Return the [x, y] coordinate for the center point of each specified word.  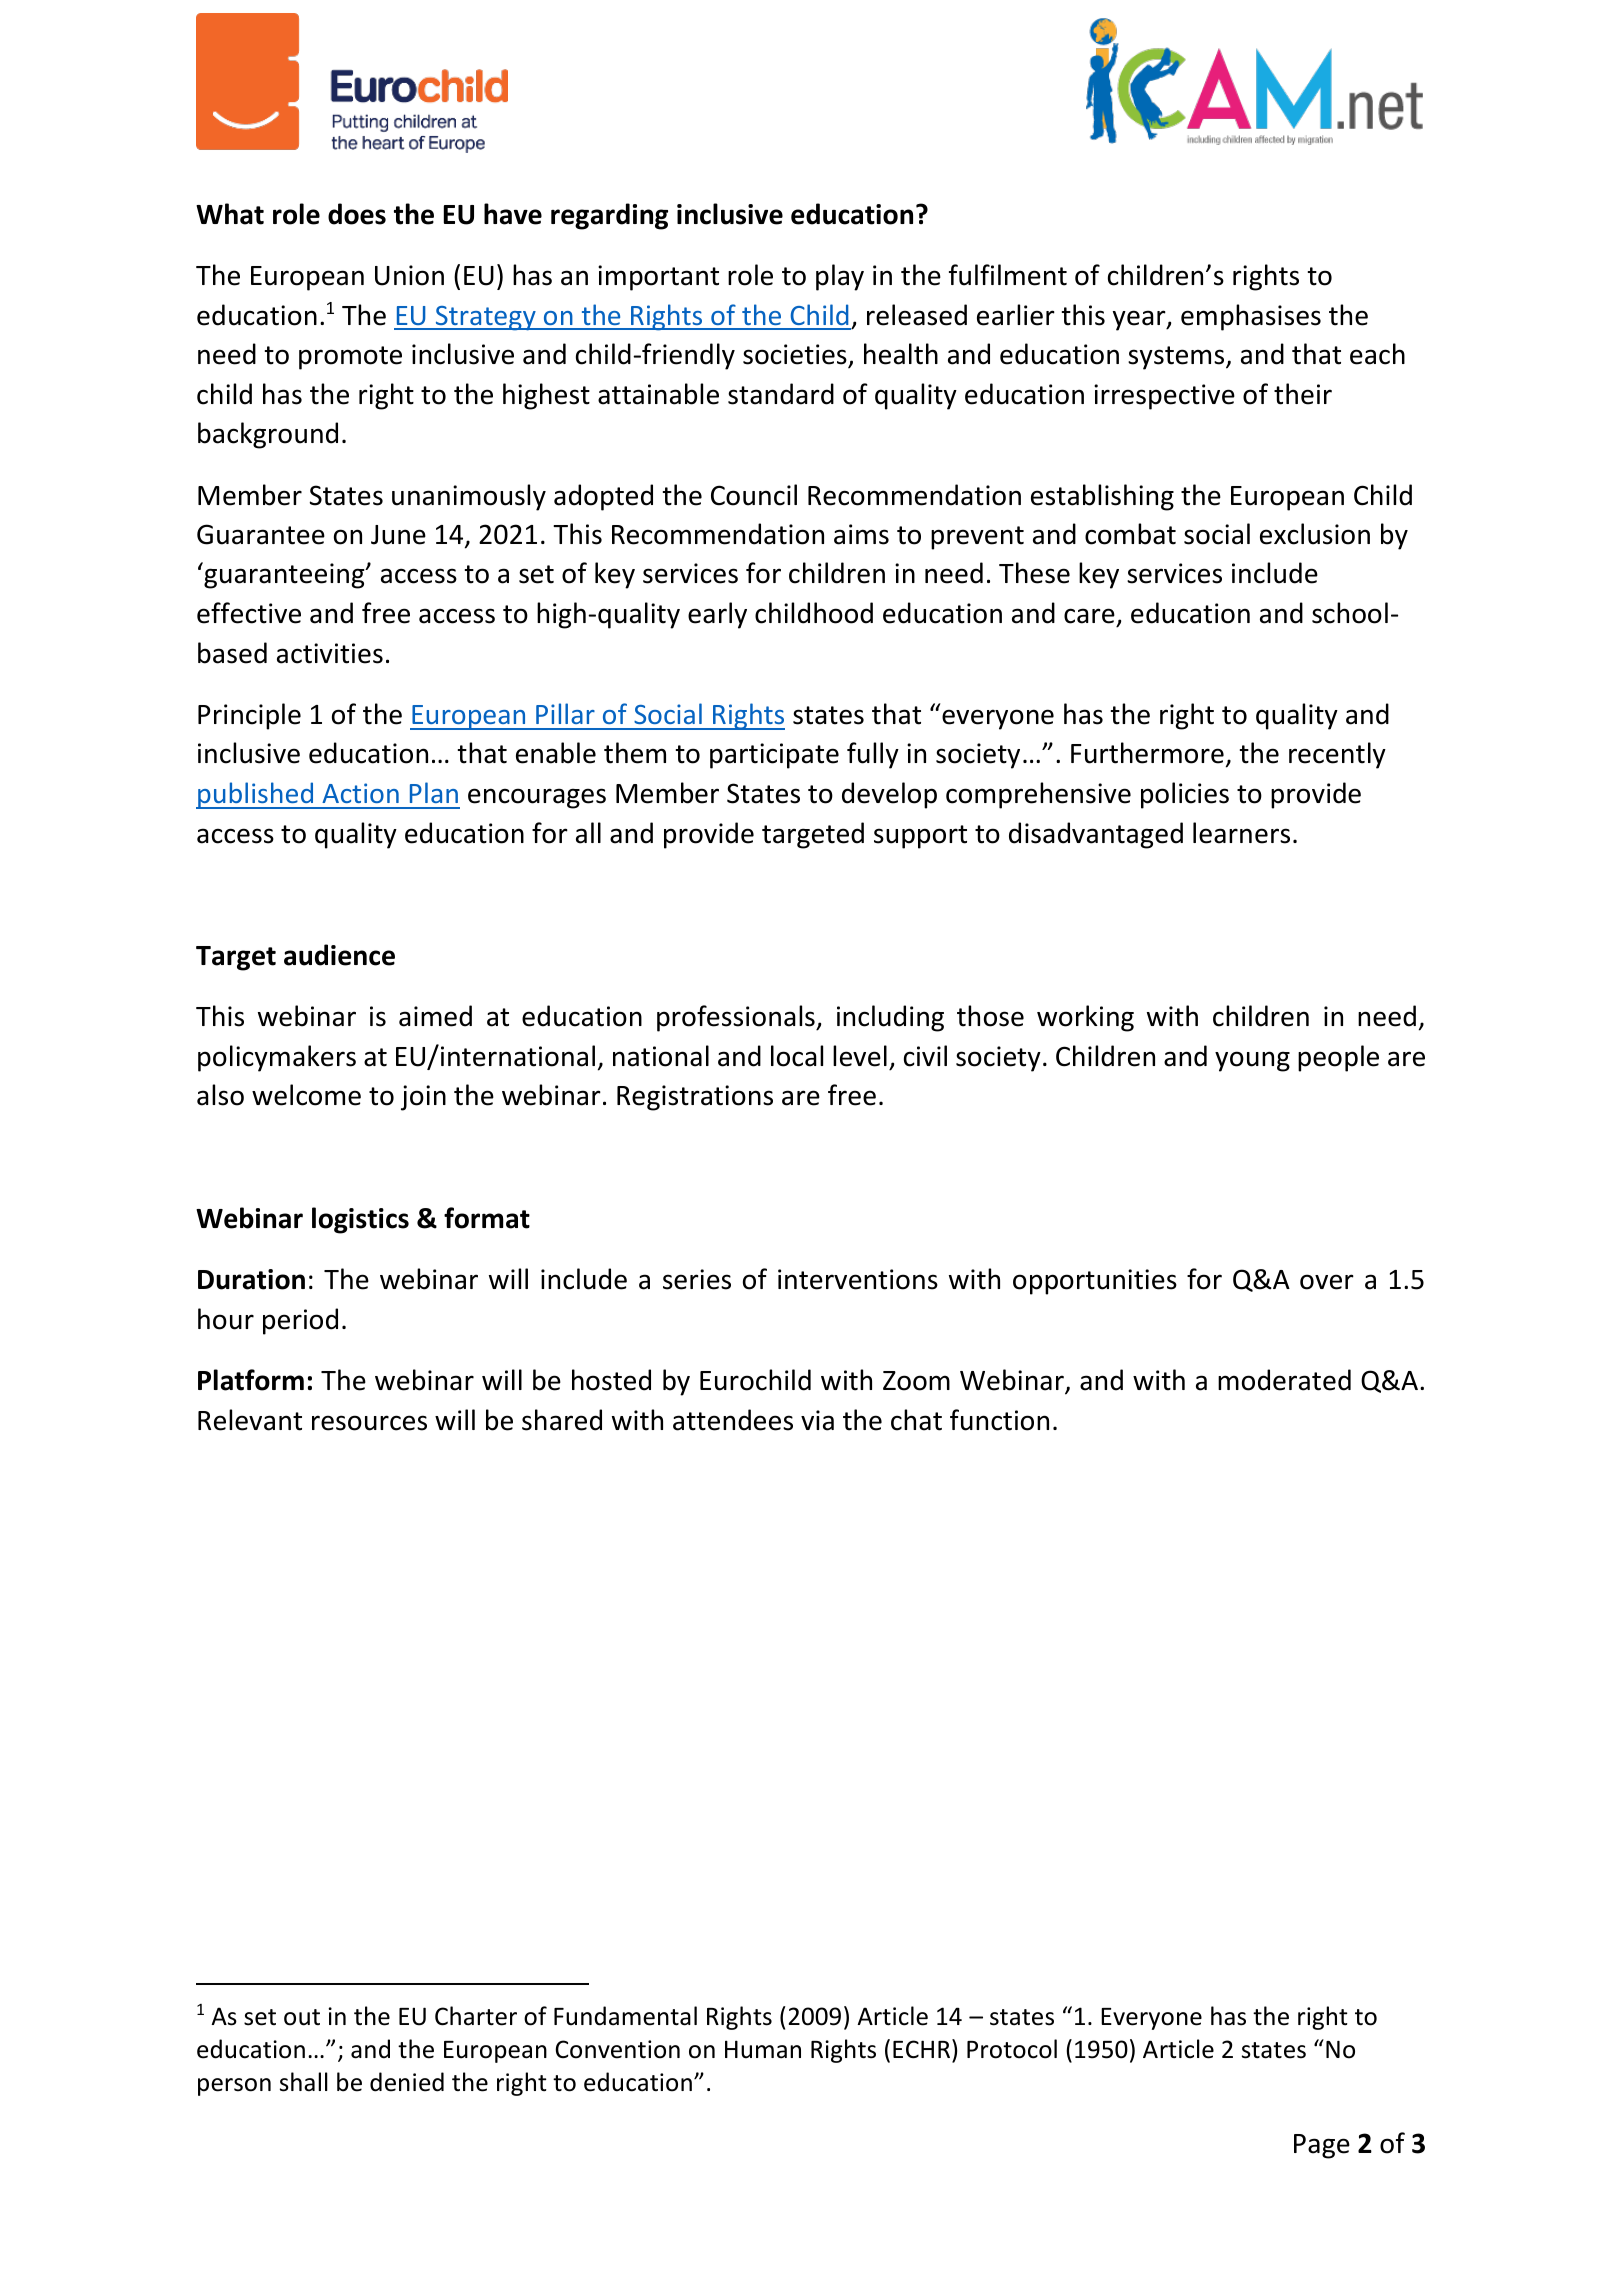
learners [1241, 833]
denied [407, 2082]
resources [369, 1423]
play [840, 277]
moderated [1284, 1380]
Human [763, 2049]
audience [339, 955]
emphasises [1251, 317]
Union [409, 275]
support [920, 837]
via [817, 1420]
